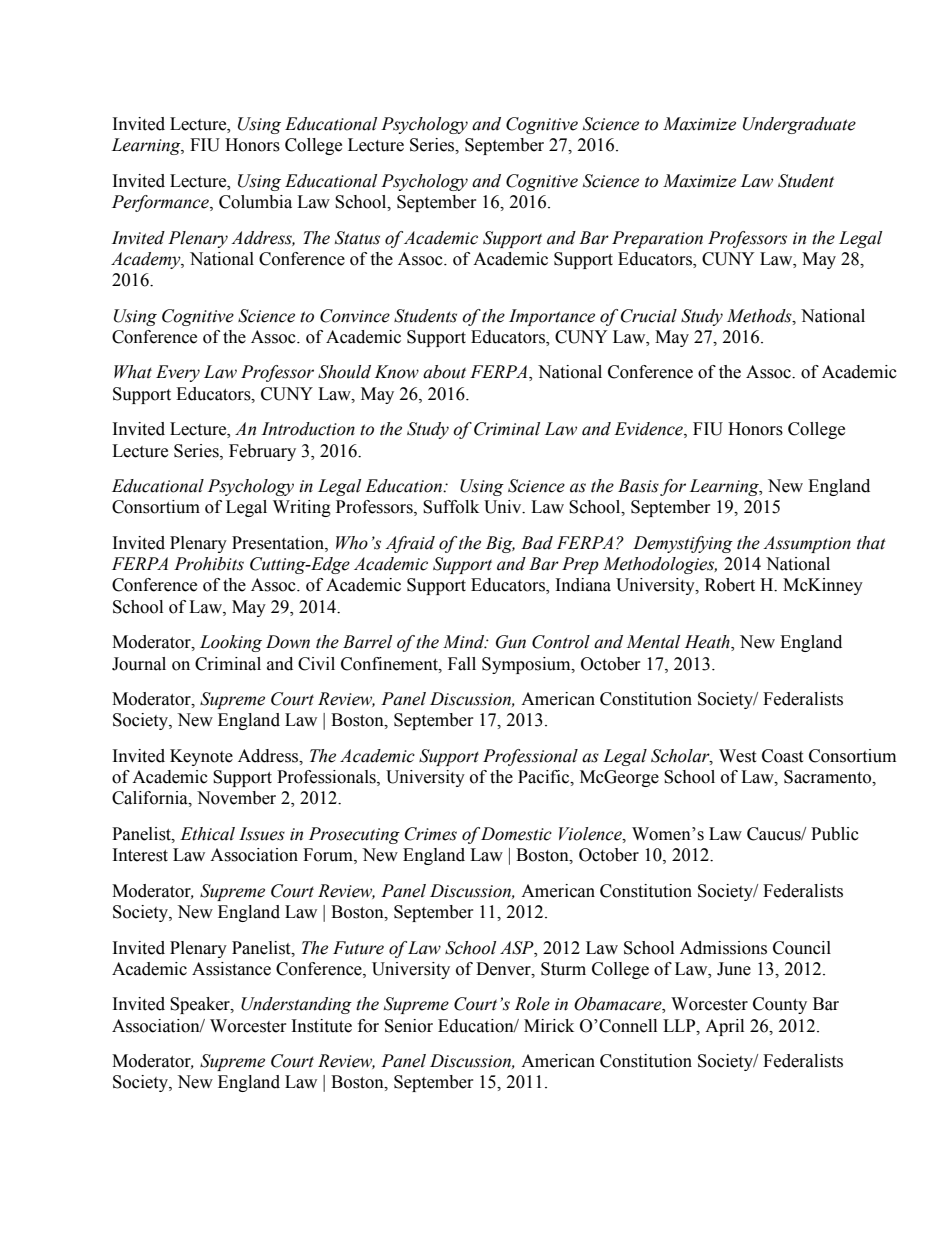 The height and width of the document is (1233, 952). Describe the element at coordinates (527, 665) in the document. I see `Symposium` at that location.
